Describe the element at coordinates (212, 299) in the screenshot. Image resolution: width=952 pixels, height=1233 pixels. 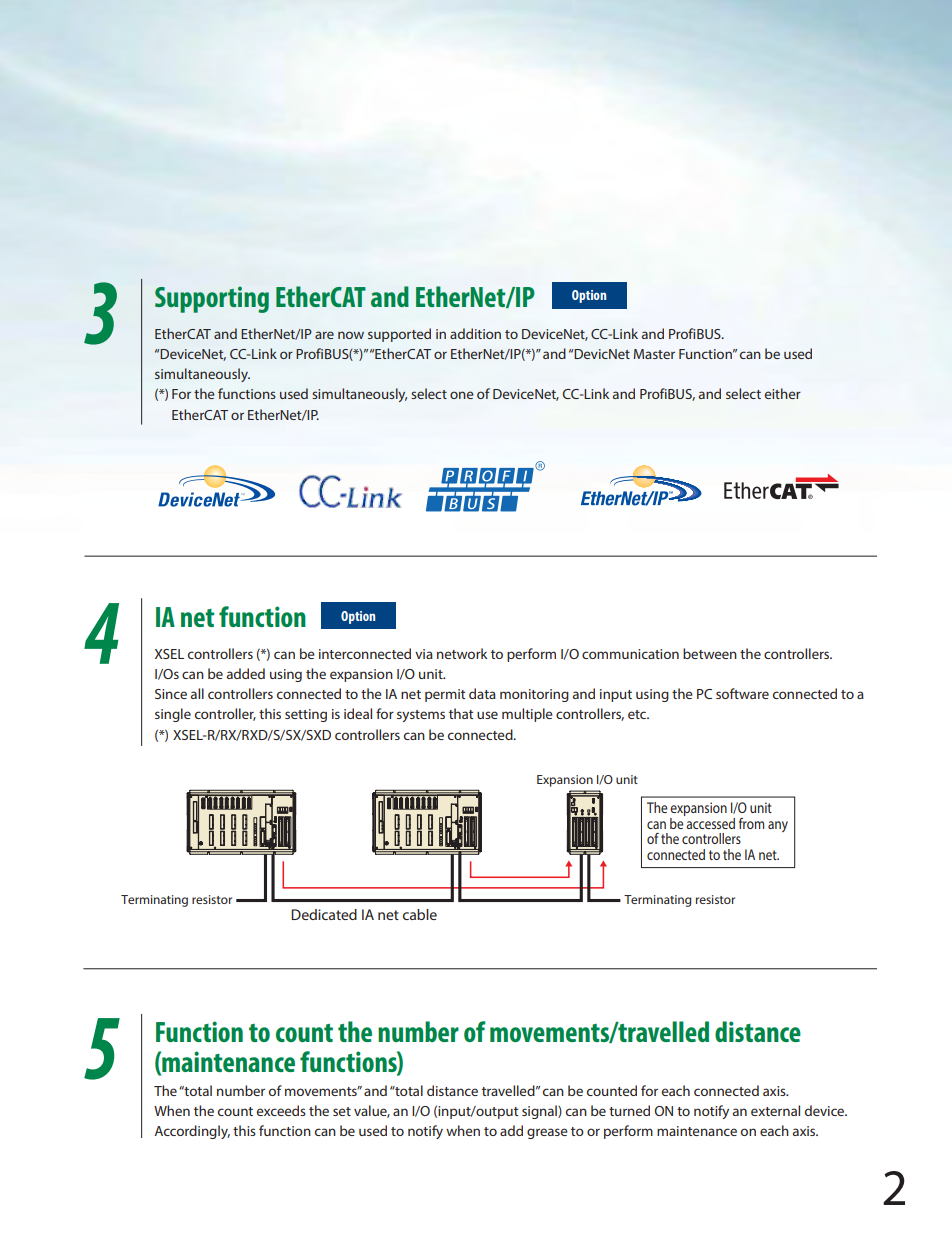
I see `Supporting` at that location.
